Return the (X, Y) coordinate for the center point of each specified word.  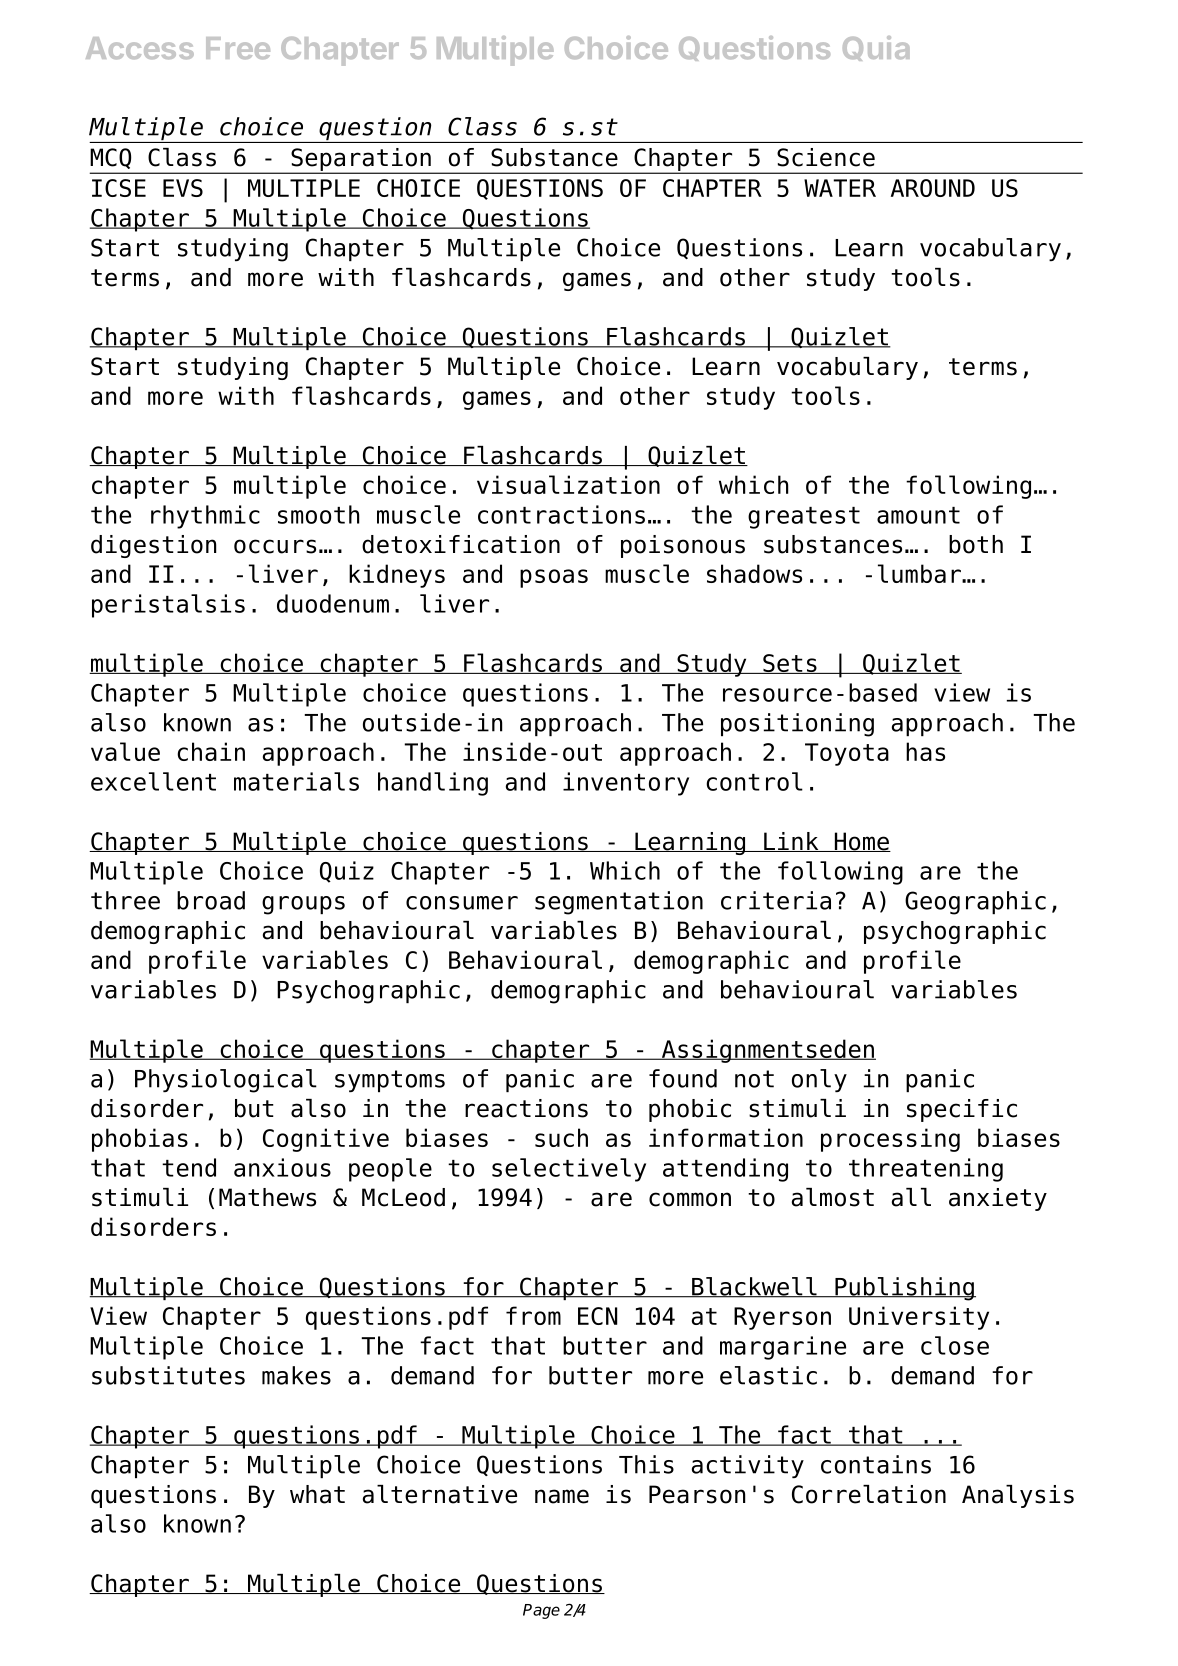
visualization (568, 484)
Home (861, 842)
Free (238, 48)
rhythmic (205, 517)
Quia (876, 48)
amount (918, 515)
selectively (569, 1170)
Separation (361, 160)
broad (211, 900)
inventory (626, 784)
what (317, 1494)
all (911, 1197)
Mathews (267, 1197)
